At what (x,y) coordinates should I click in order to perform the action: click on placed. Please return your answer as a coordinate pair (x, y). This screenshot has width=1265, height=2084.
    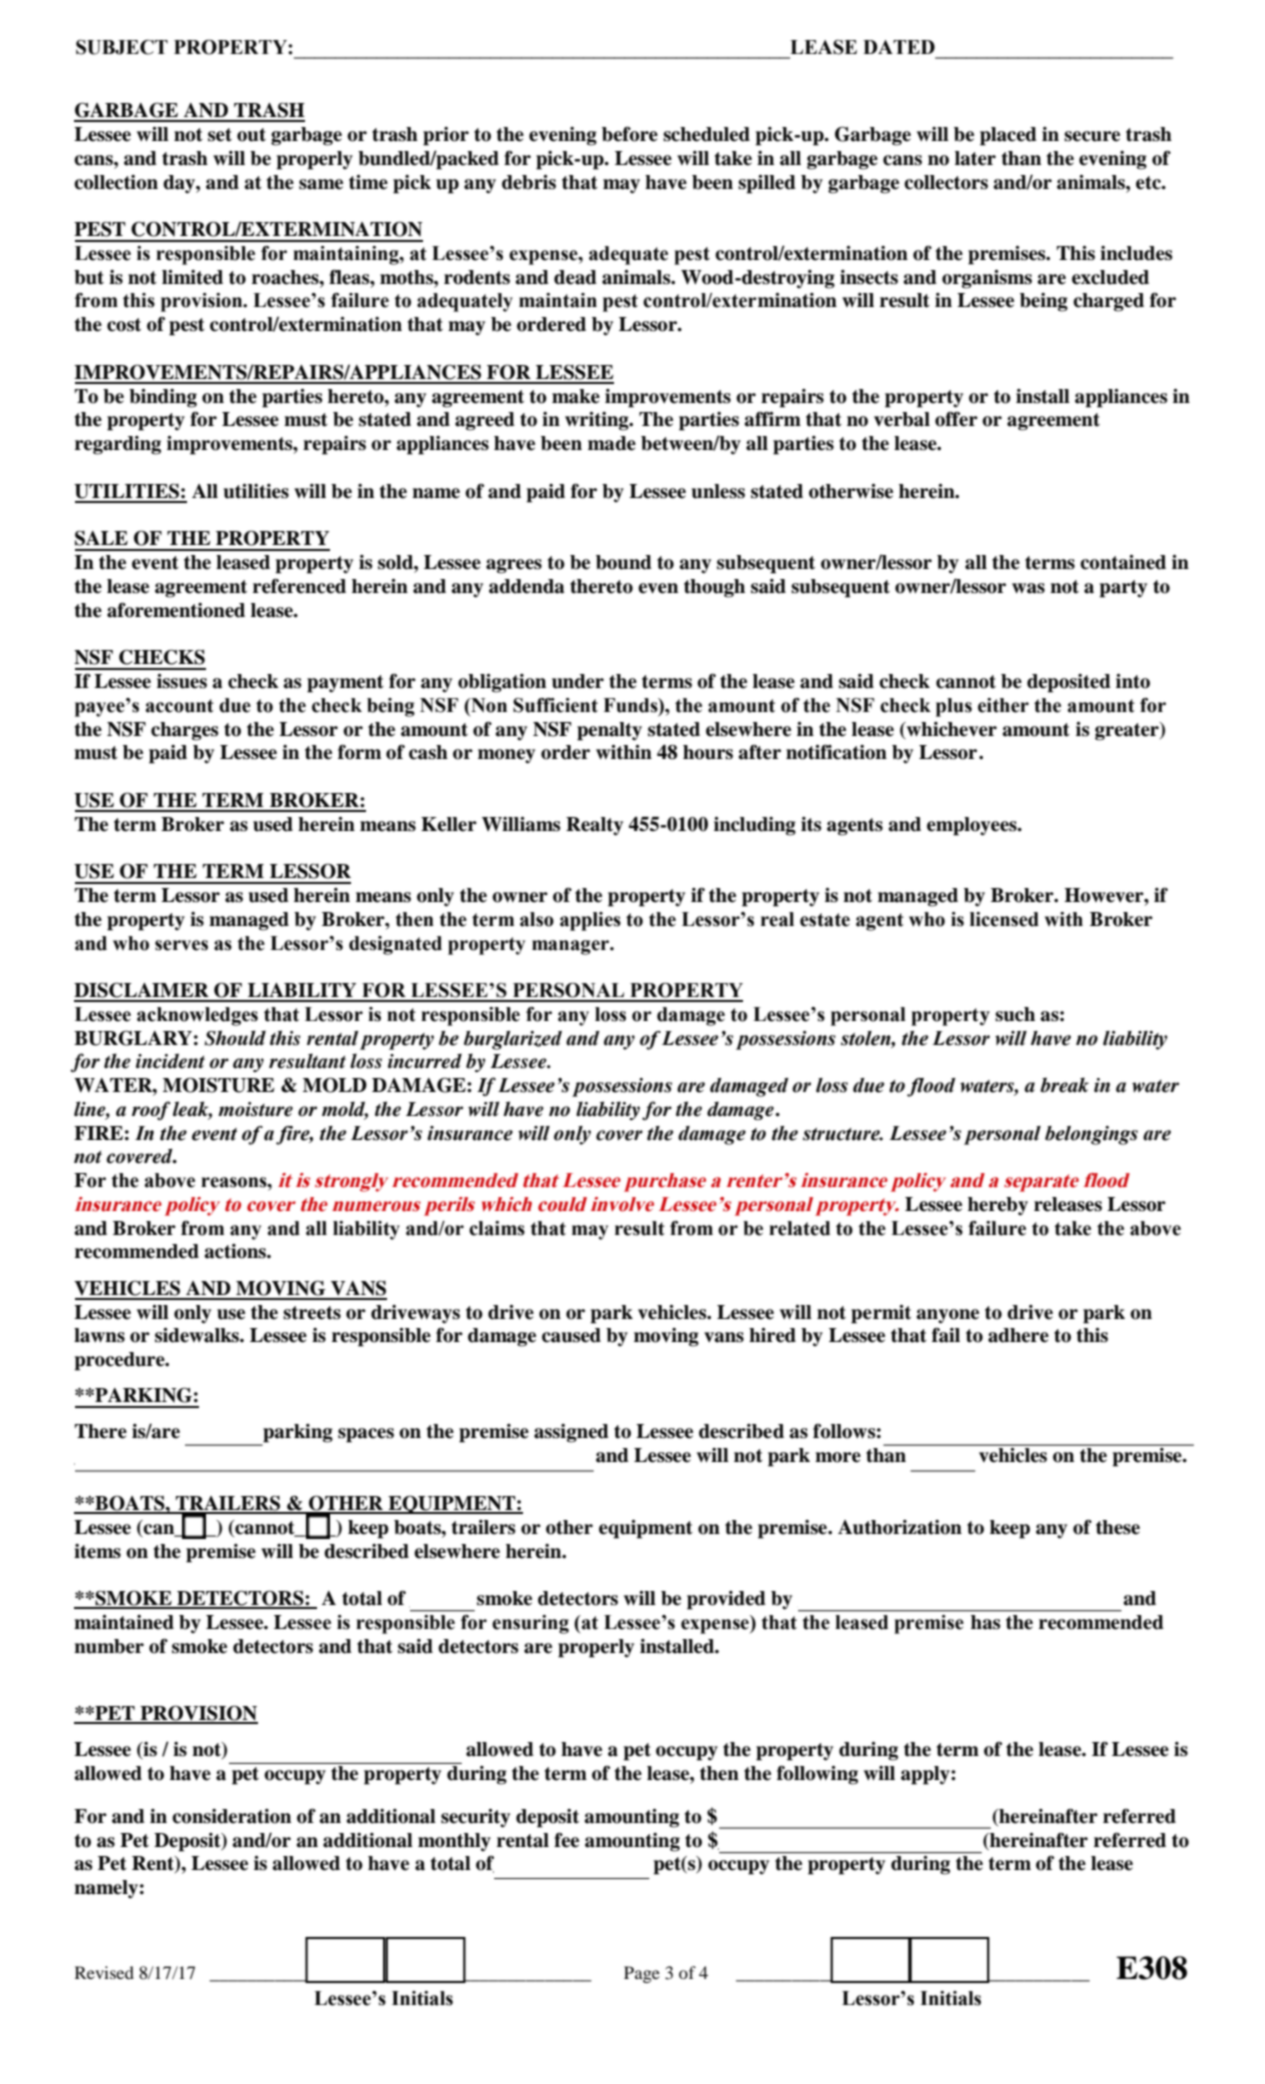
    Looking at the image, I should click on (1008, 136).
